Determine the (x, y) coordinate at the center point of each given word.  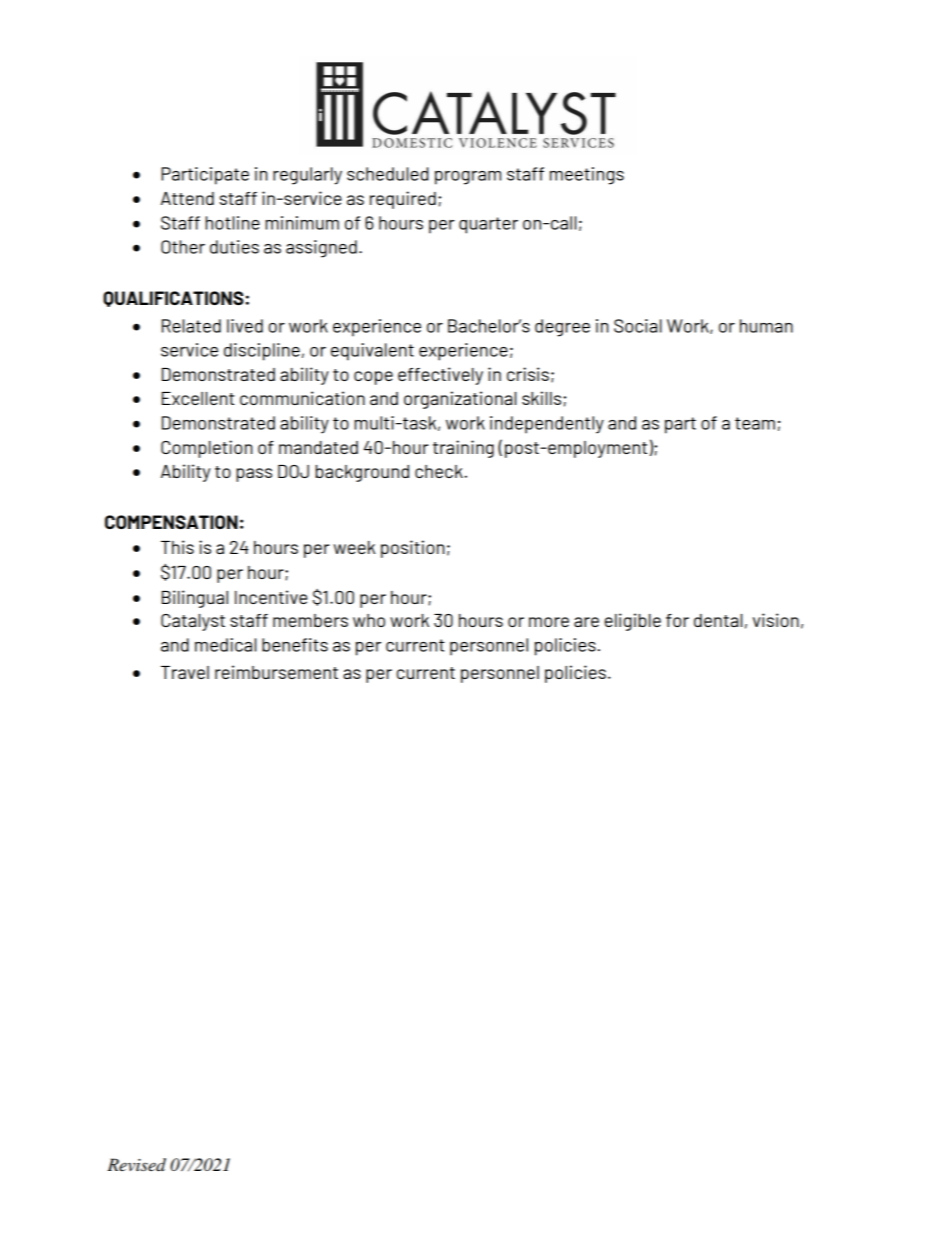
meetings (587, 176)
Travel (185, 672)
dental (718, 620)
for (677, 620)
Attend (187, 198)
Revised (136, 1165)
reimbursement (276, 672)
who (369, 620)
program (468, 178)
